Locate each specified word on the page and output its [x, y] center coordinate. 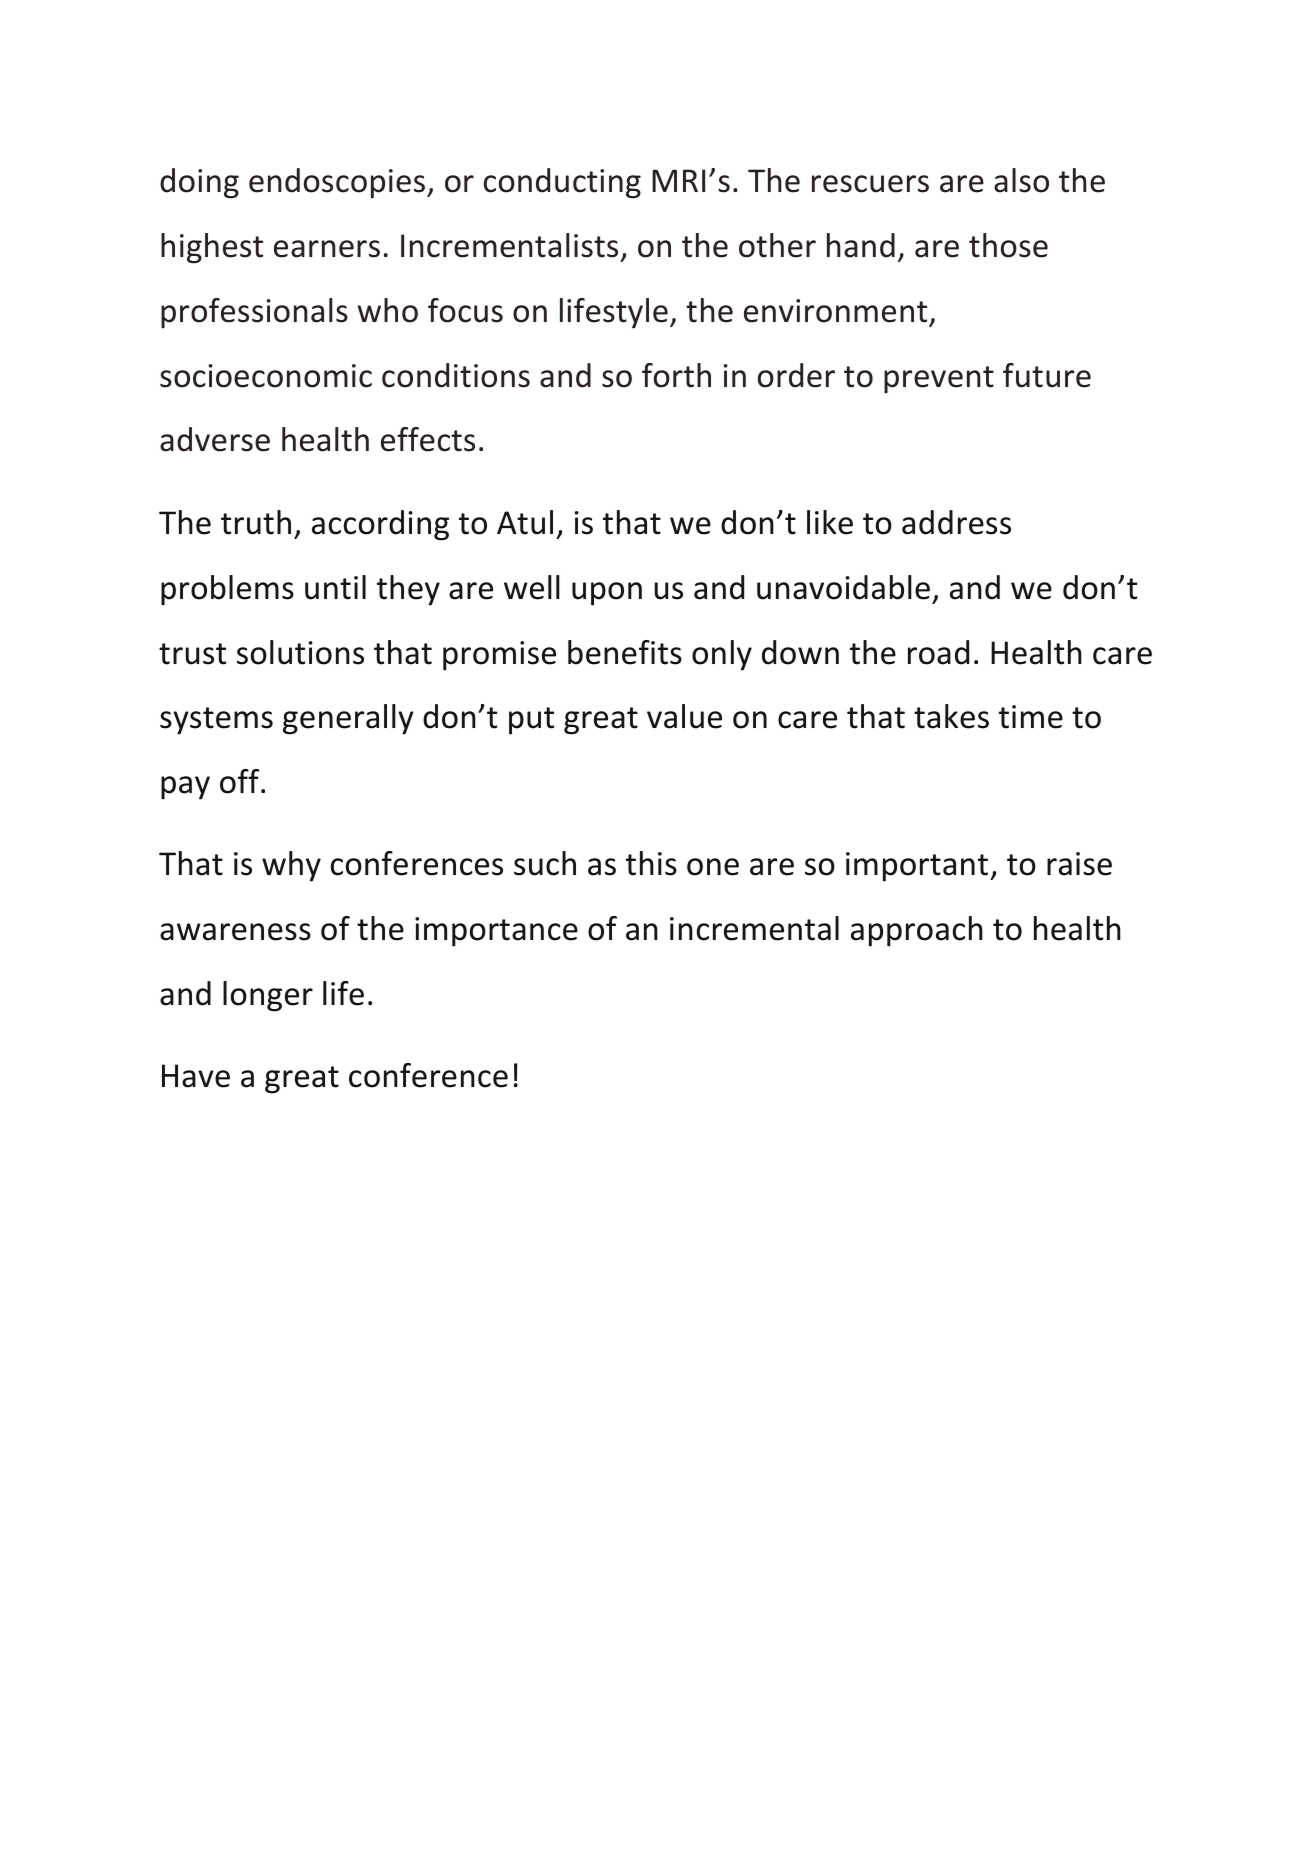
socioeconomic [266, 376]
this [651, 863]
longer [268, 996]
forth [676, 375]
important [918, 867]
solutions [300, 652]
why [291, 866]
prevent [939, 380]
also [1021, 180]
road [938, 652]
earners [327, 249]
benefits [625, 652]
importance [496, 932]
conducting [562, 183]
